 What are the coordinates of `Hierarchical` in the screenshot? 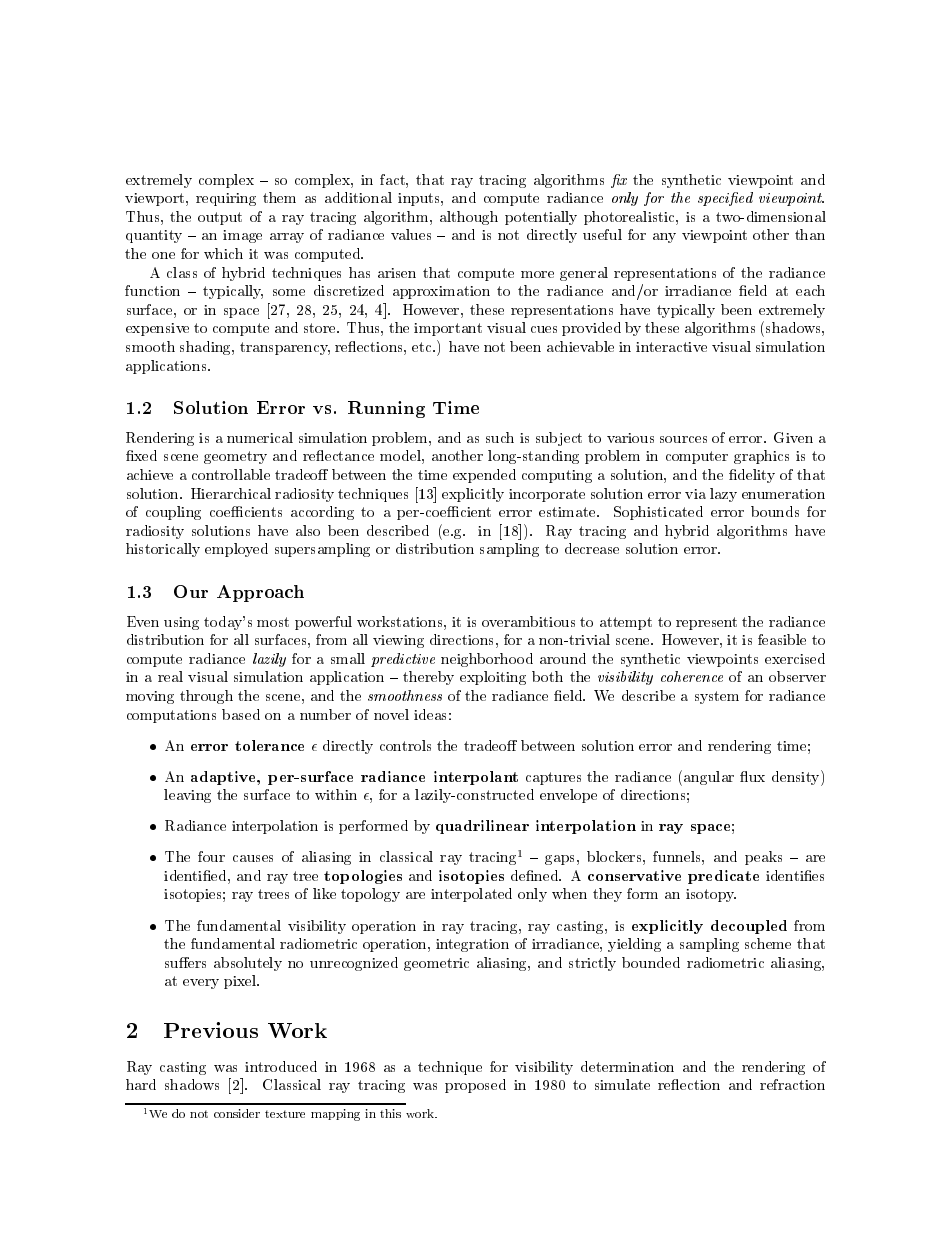 It's located at (231, 493).
